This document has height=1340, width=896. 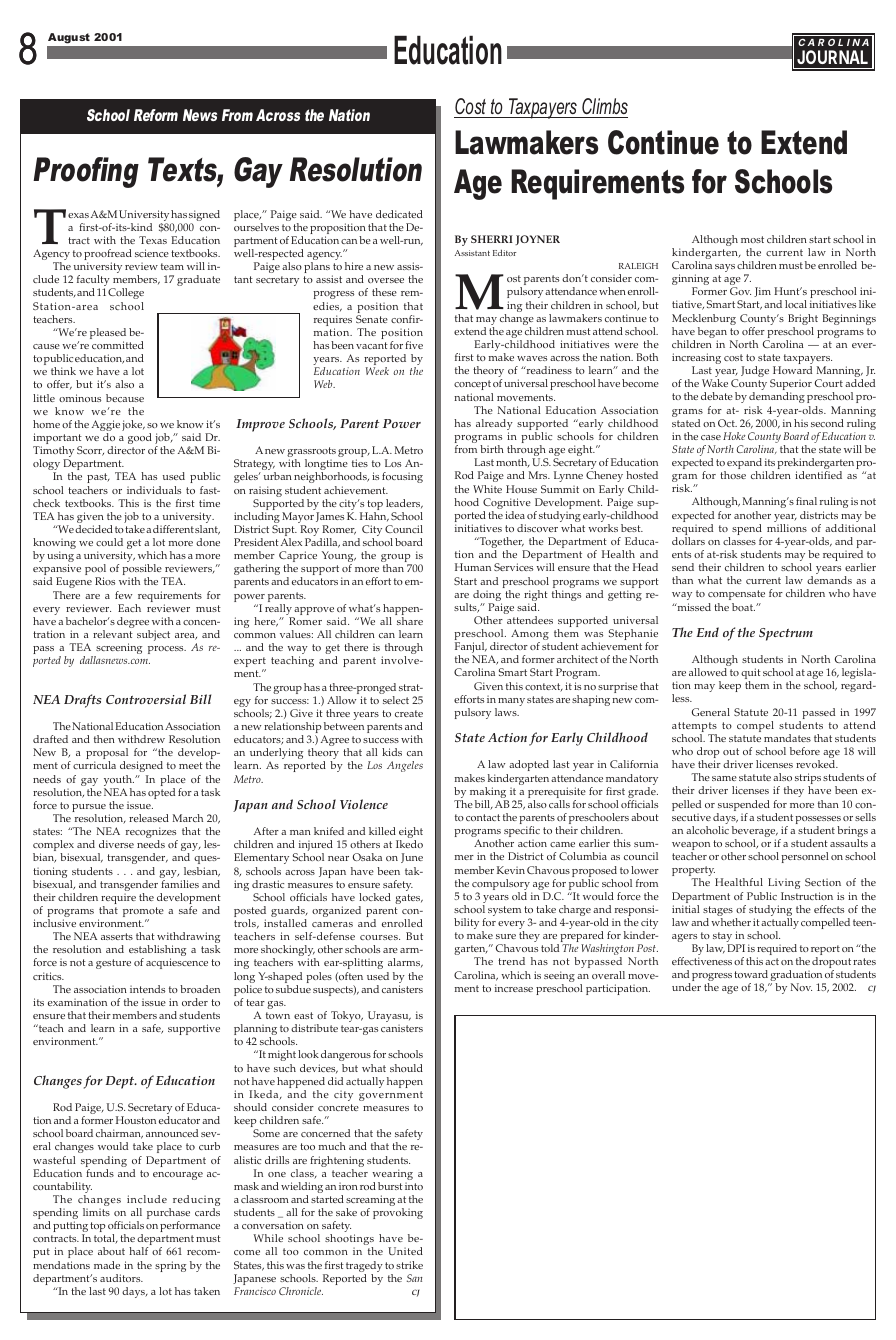 What do you see at coordinates (604, 108) in the document?
I see `Climbs` at bounding box center [604, 108].
